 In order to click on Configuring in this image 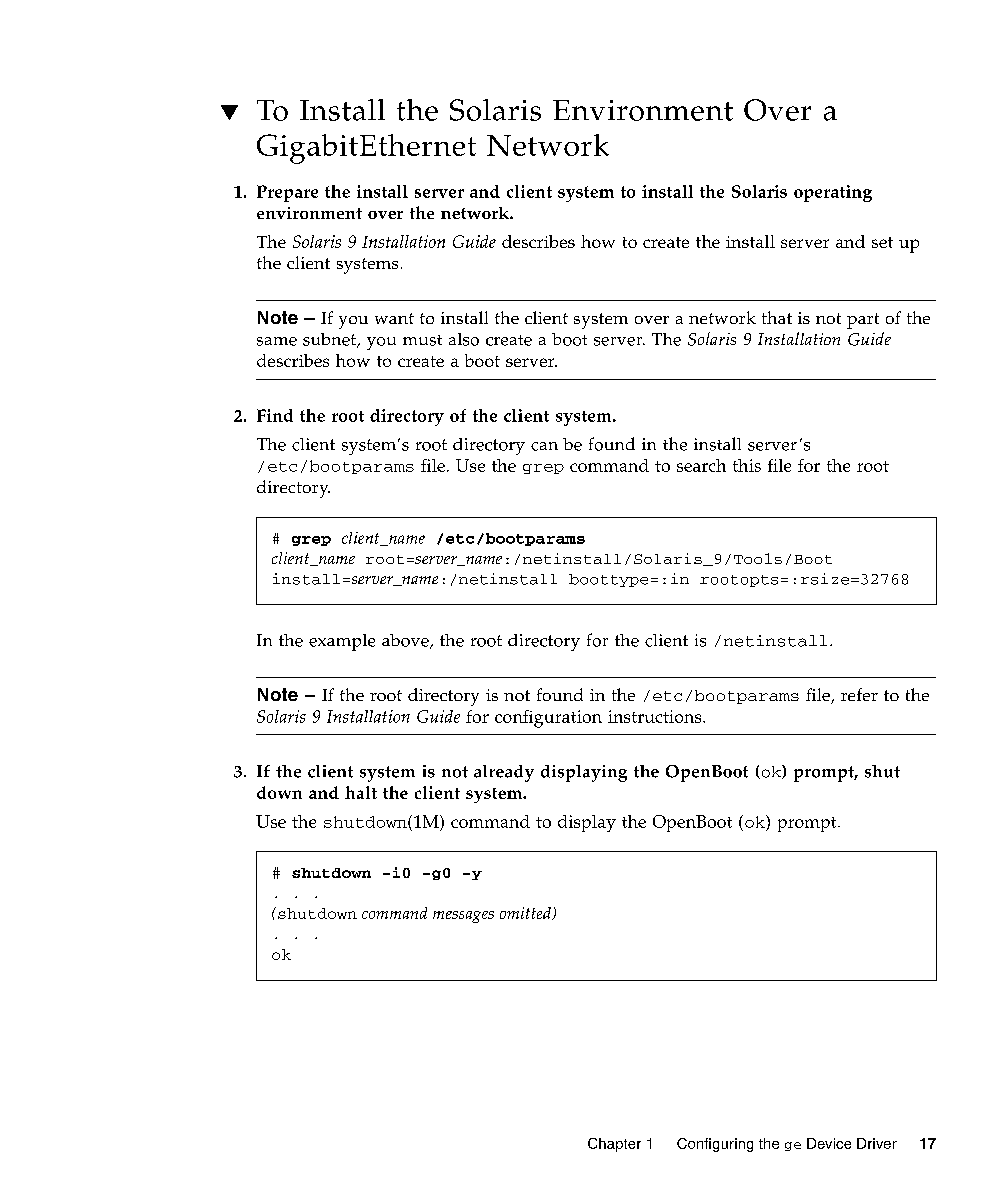, I will do `click(715, 1145)`.
